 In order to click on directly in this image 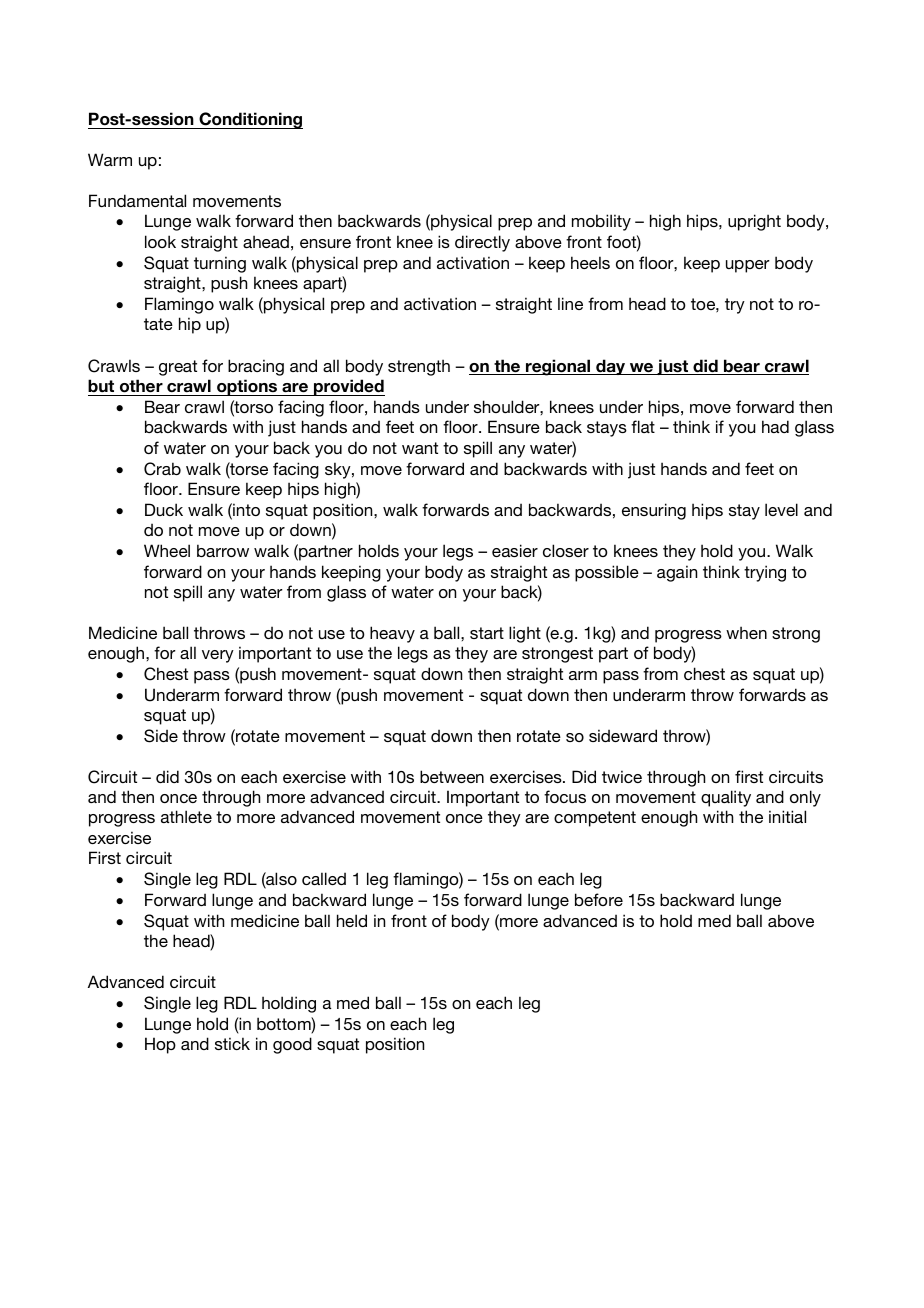, I will do `click(482, 243)`.
